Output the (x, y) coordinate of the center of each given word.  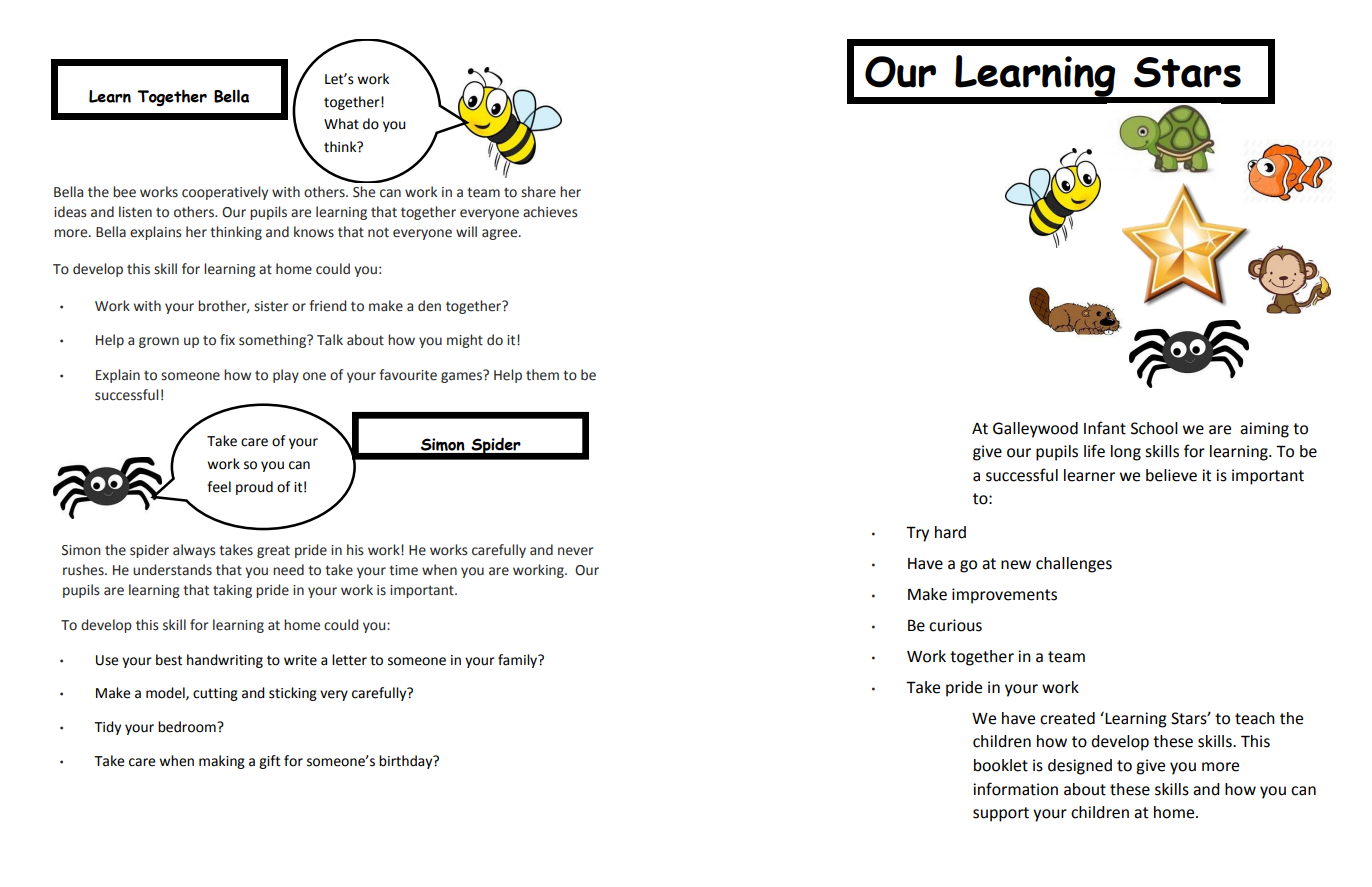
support (1001, 814)
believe (1171, 475)
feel (219, 487)
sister (271, 306)
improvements (1004, 596)
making (222, 762)
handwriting (225, 661)
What (341, 124)
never (575, 551)
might (465, 341)
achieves (550, 212)
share (538, 192)
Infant (1105, 428)
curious (955, 625)
